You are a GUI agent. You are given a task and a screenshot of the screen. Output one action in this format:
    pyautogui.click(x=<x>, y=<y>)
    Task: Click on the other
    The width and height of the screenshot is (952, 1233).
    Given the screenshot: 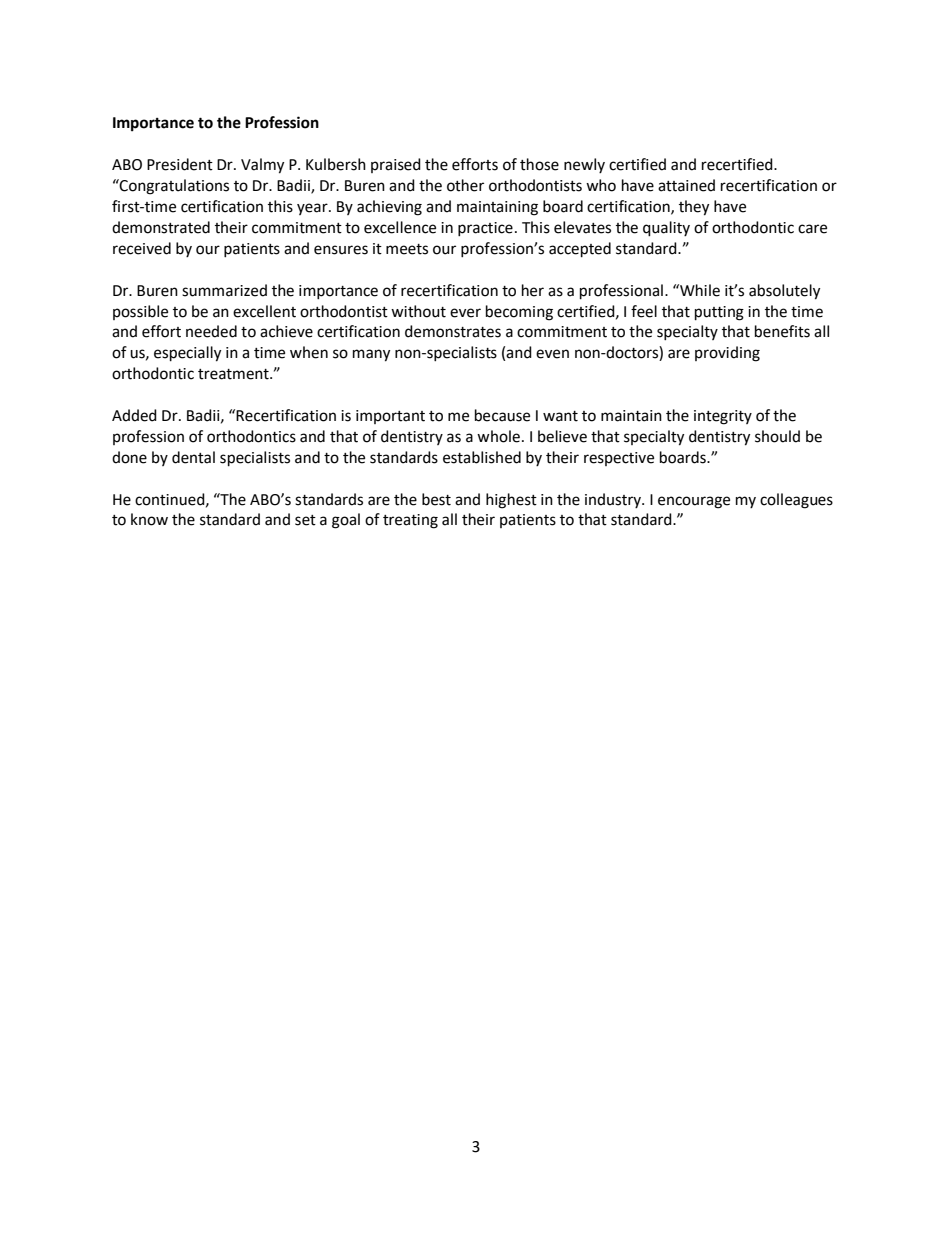 What is the action you would take?
    pyautogui.click(x=465, y=185)
